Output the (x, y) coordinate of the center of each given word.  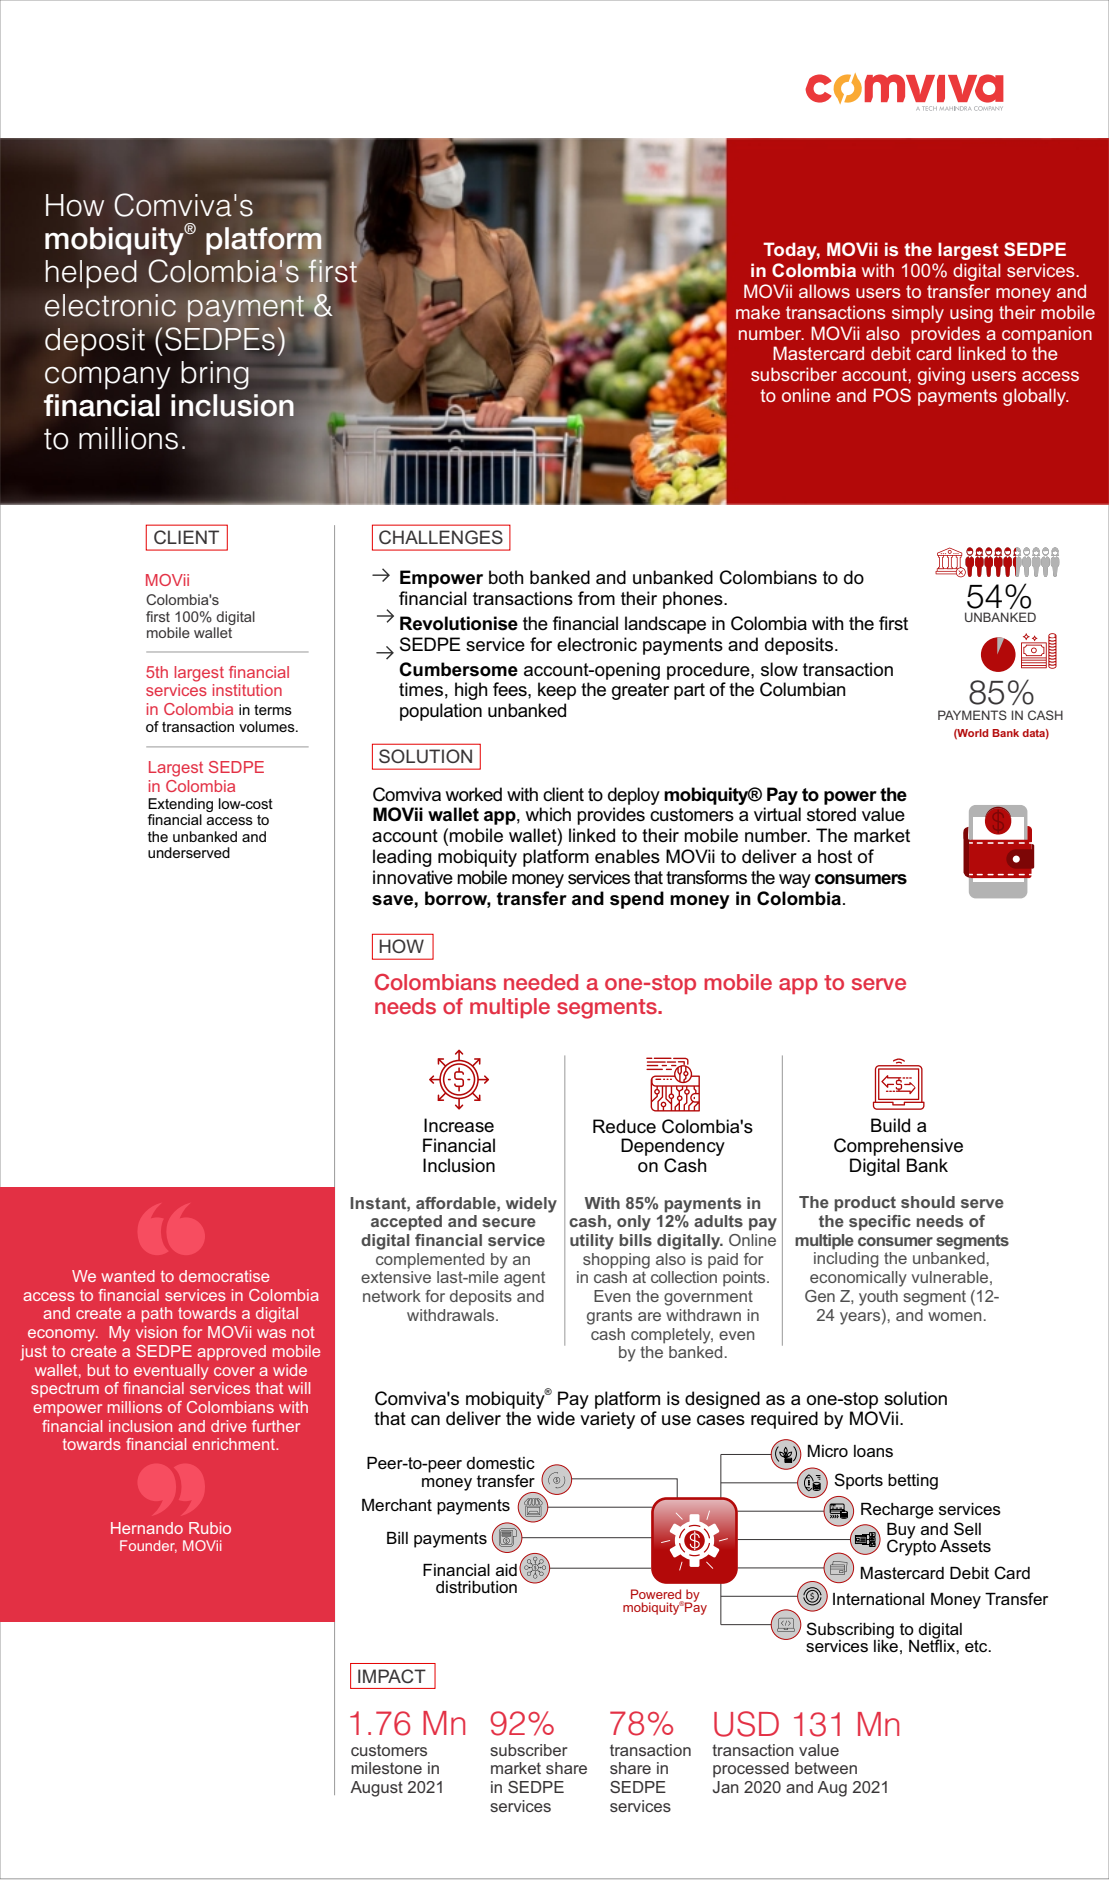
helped (91, 274)
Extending (180, 805)
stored (831, 814)
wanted (128, 1276)
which (548, 814)
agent (524, 1279)
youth (878, 1298)
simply (918, 314)
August (376, 1789)
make (758, 312)
